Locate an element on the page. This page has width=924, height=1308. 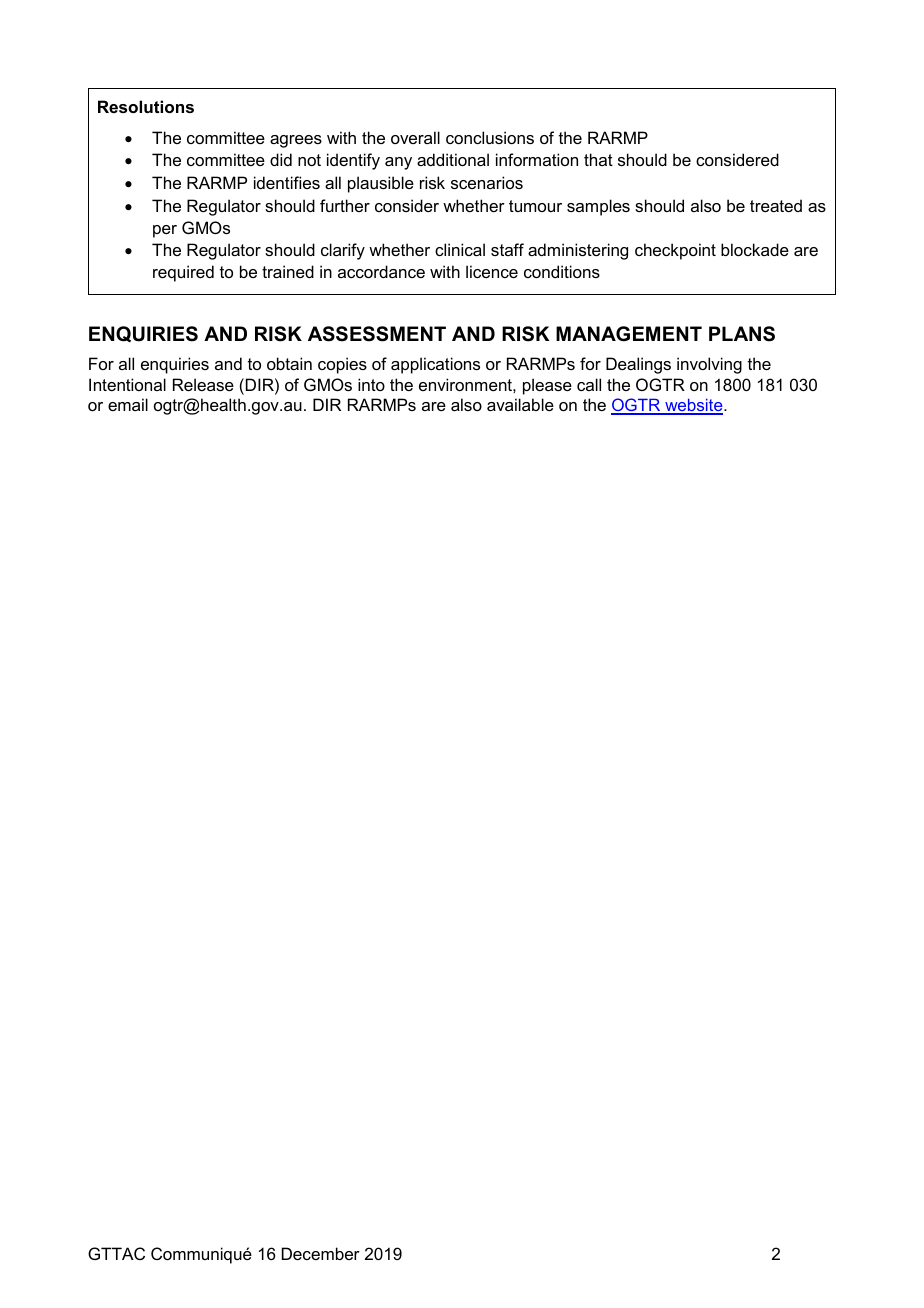
December is located at coordinates (321, 1253).
